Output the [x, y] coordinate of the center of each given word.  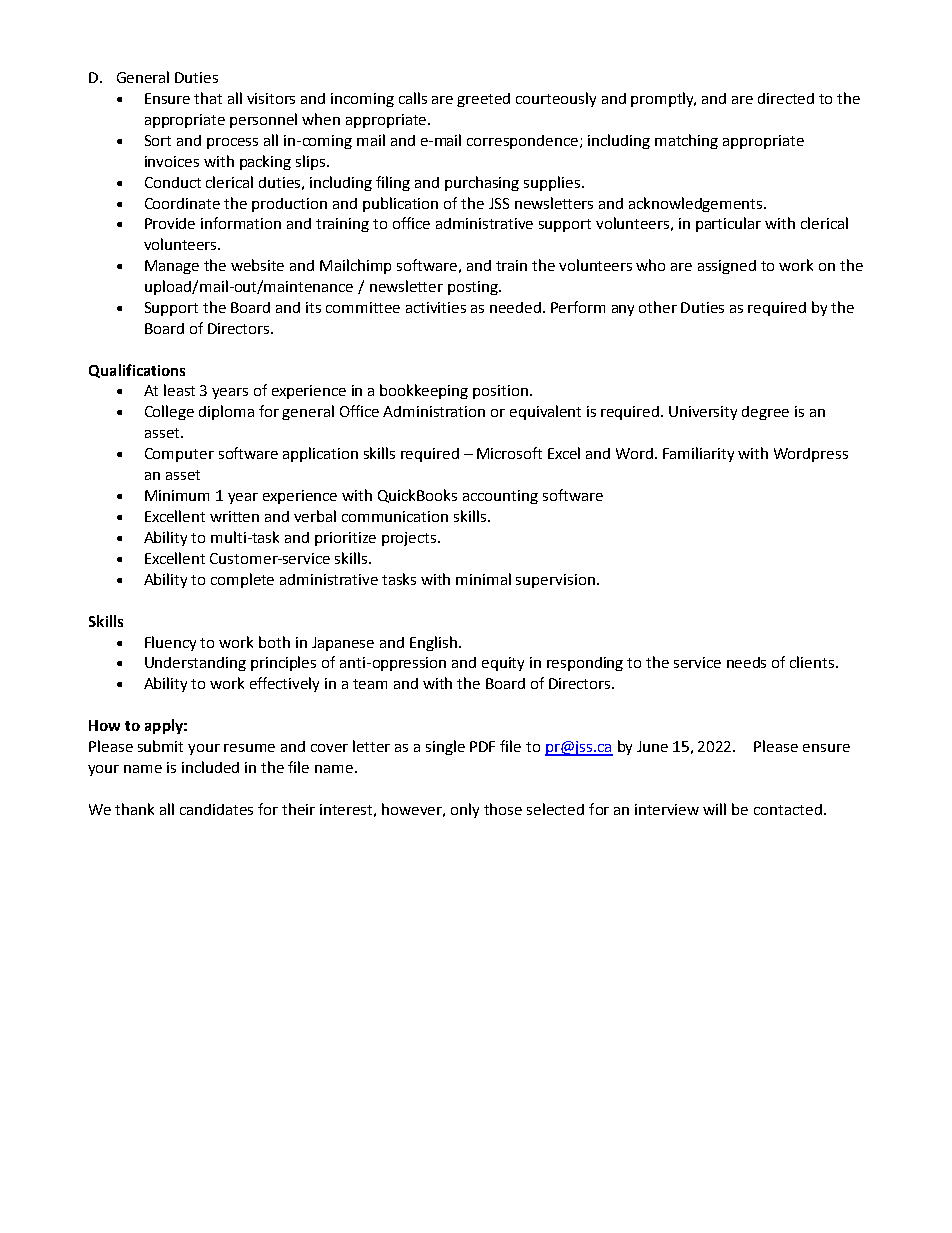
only [465, 810]
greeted [483, 100]
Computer [179, 455]
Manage [172, 267]
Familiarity [698, 454]
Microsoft [509, 453]
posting [474, 288]
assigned [727, 267]
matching [686, 141]
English [435, 643]
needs [746, 662]
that [208, 98]
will [714, 809]
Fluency [170, 643]
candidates [216, 809]
